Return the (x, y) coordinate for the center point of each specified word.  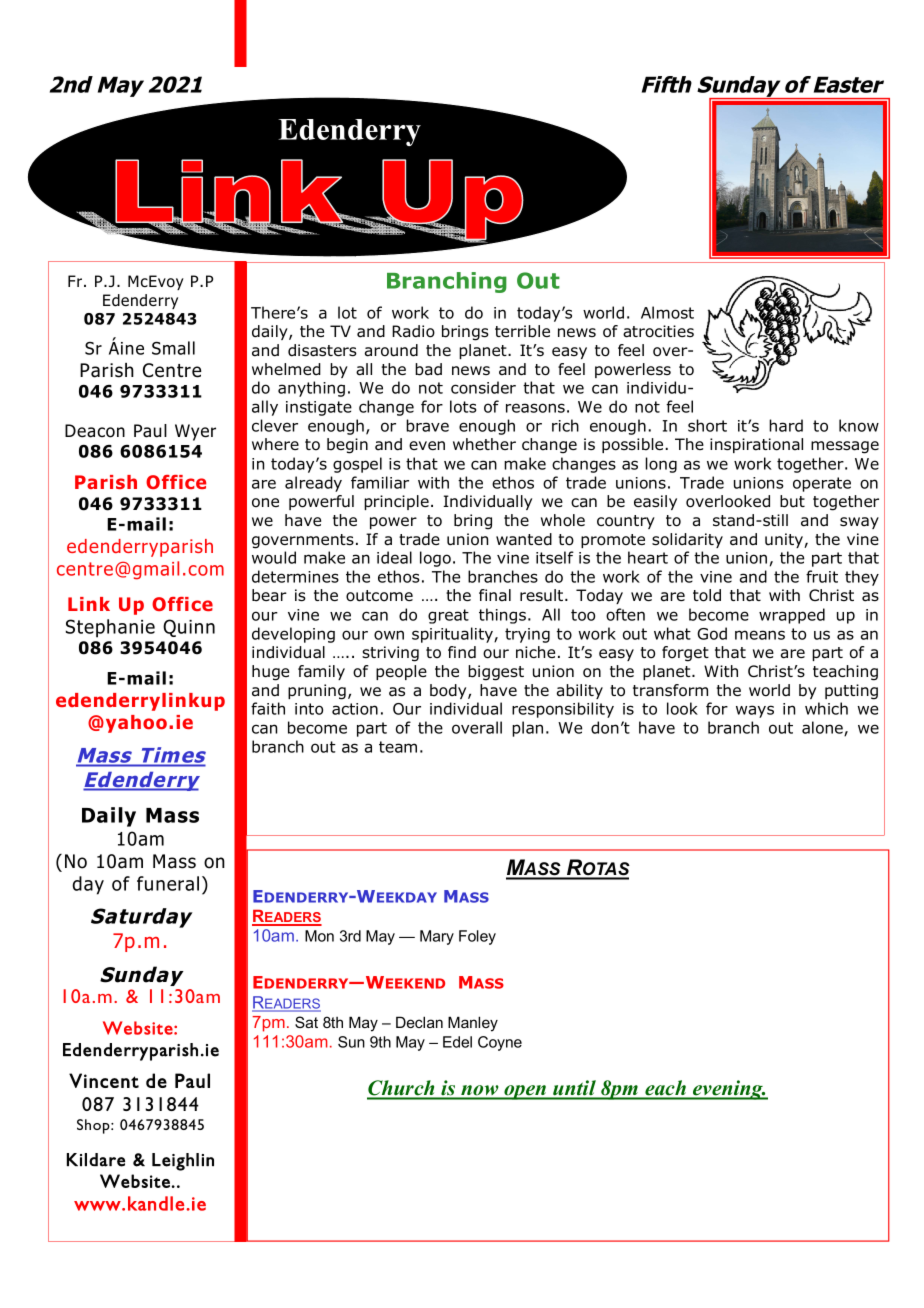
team (398, 747)
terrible (522, 331)
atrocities (658, 331)
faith (268, 708)
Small (173, 348)
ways (755, 711)
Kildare (96, 1160)
